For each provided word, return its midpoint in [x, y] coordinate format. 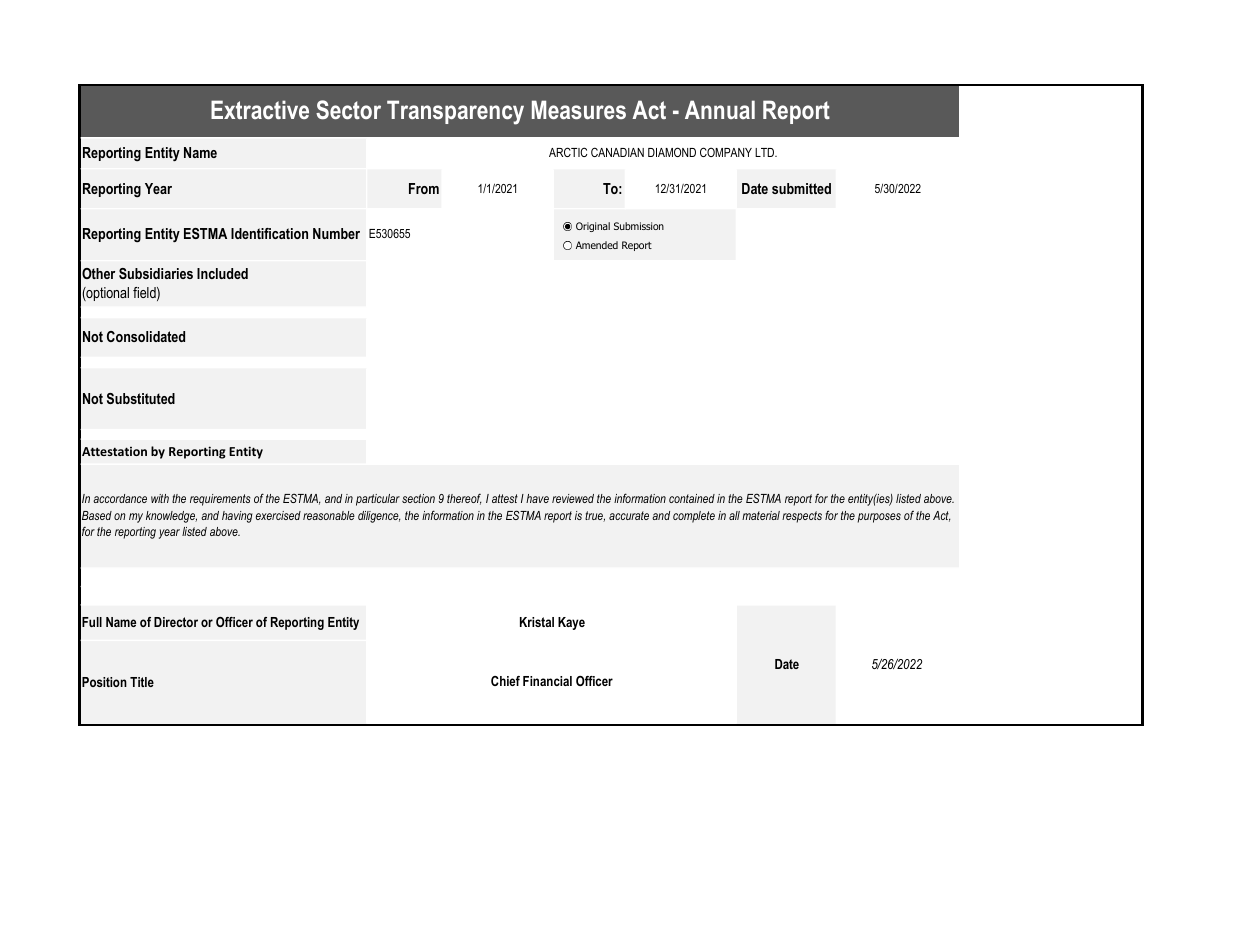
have [537, 498]
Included [222, 273]
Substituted [141, 398]
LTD [766, 152]
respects [802, 517]
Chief [505, 681]
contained [692, 498]
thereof [464, 499]
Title [142, 682]
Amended [597, 245]
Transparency [455, 112]
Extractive [260, 109]
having [237, 517]
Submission [639, 226]
